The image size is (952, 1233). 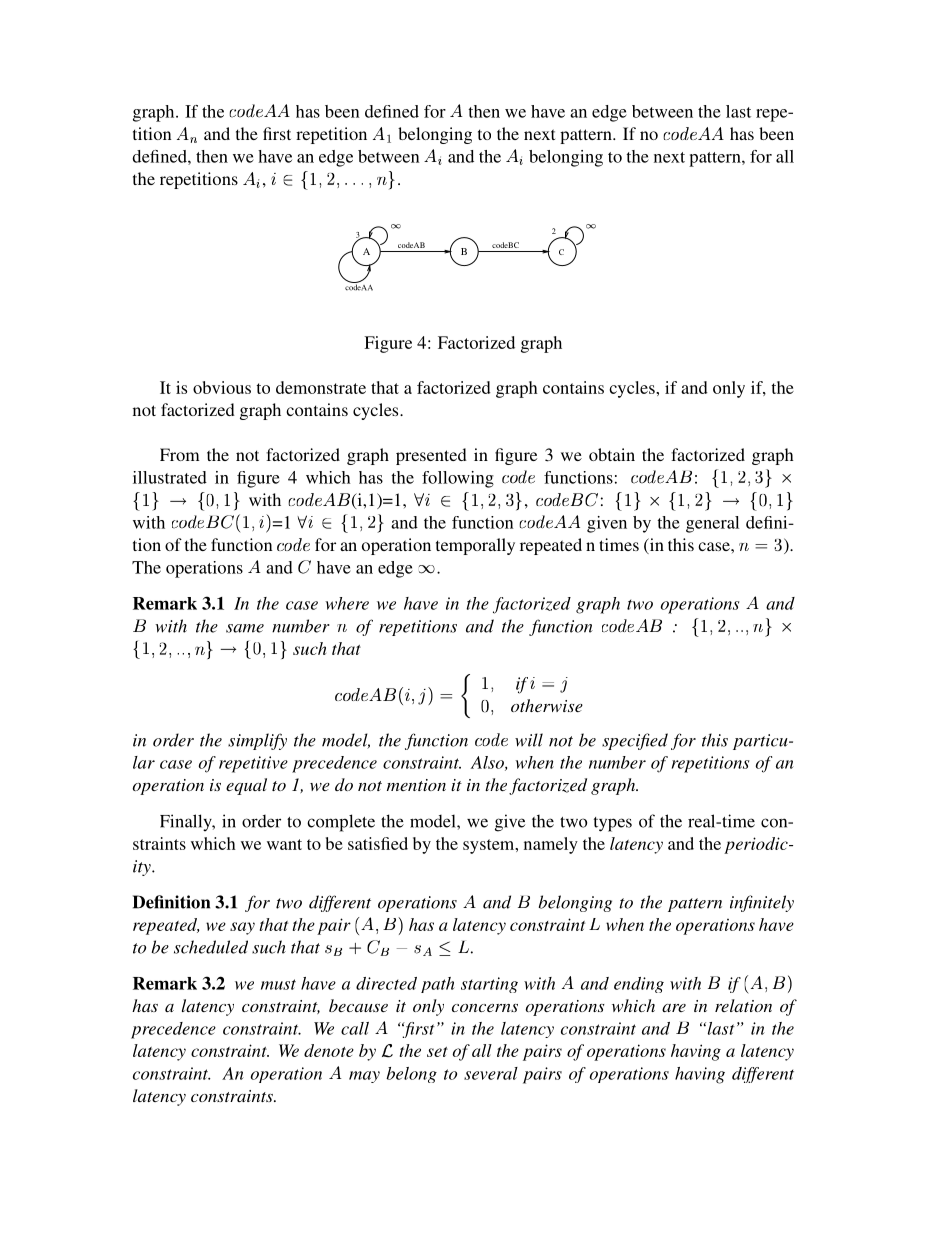 What do you see at coordinates (245, 628) in the screenshot?
I see `same` at bounding box center [245, 628].
